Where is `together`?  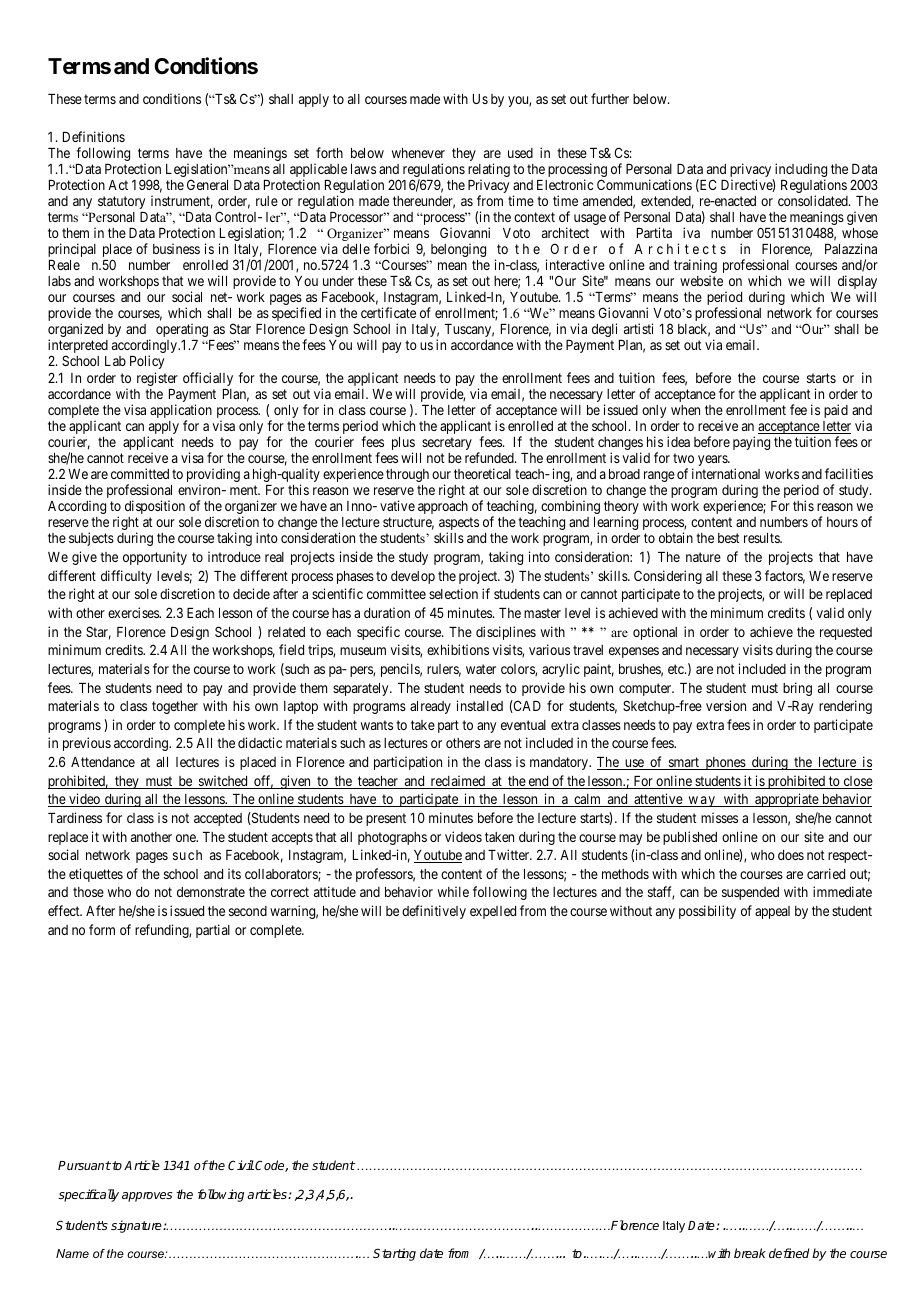
together is located at coordinates (175, 707).
